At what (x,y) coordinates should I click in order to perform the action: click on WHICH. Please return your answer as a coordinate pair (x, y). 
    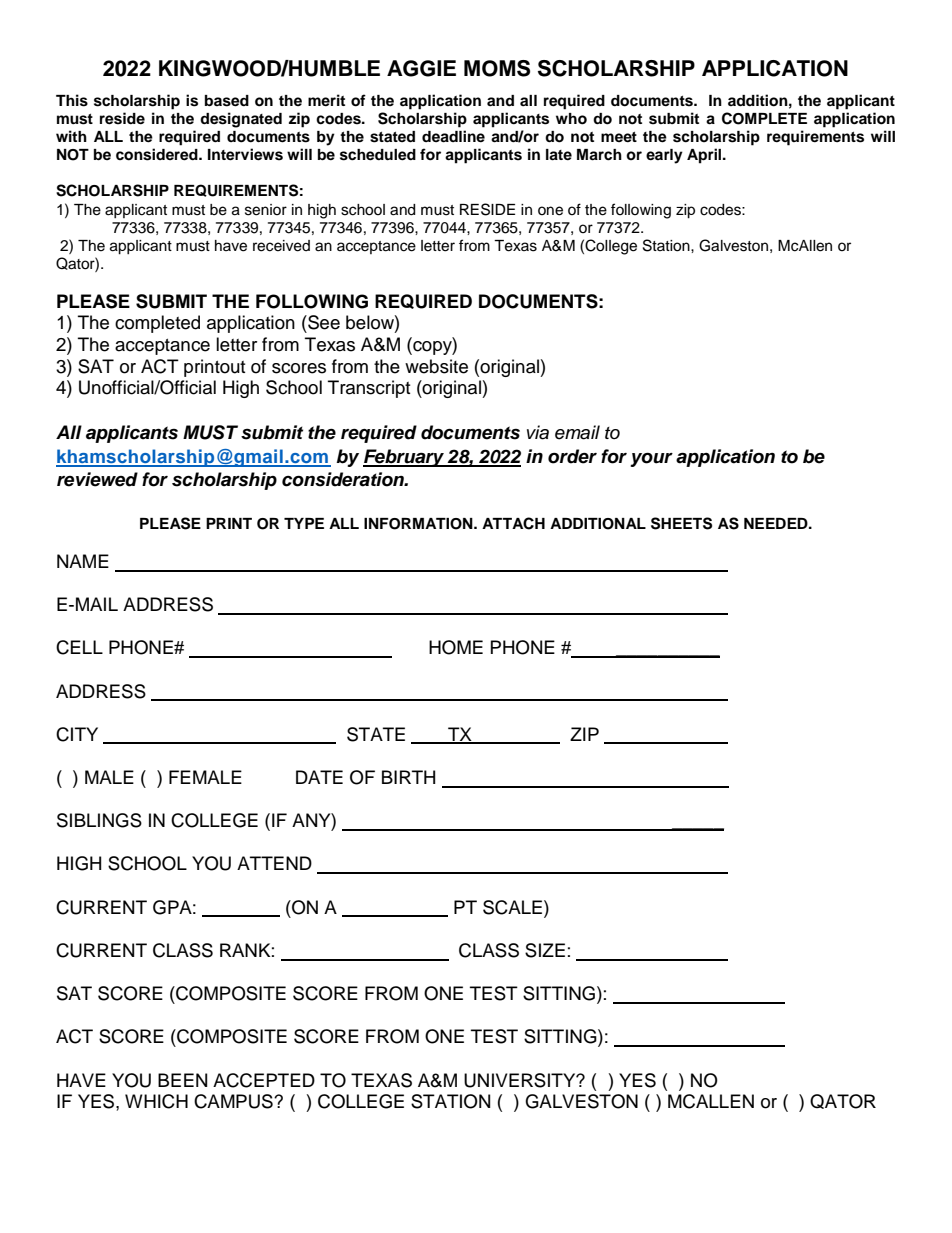
    Looking at the image, I should click on (156, 1101).
